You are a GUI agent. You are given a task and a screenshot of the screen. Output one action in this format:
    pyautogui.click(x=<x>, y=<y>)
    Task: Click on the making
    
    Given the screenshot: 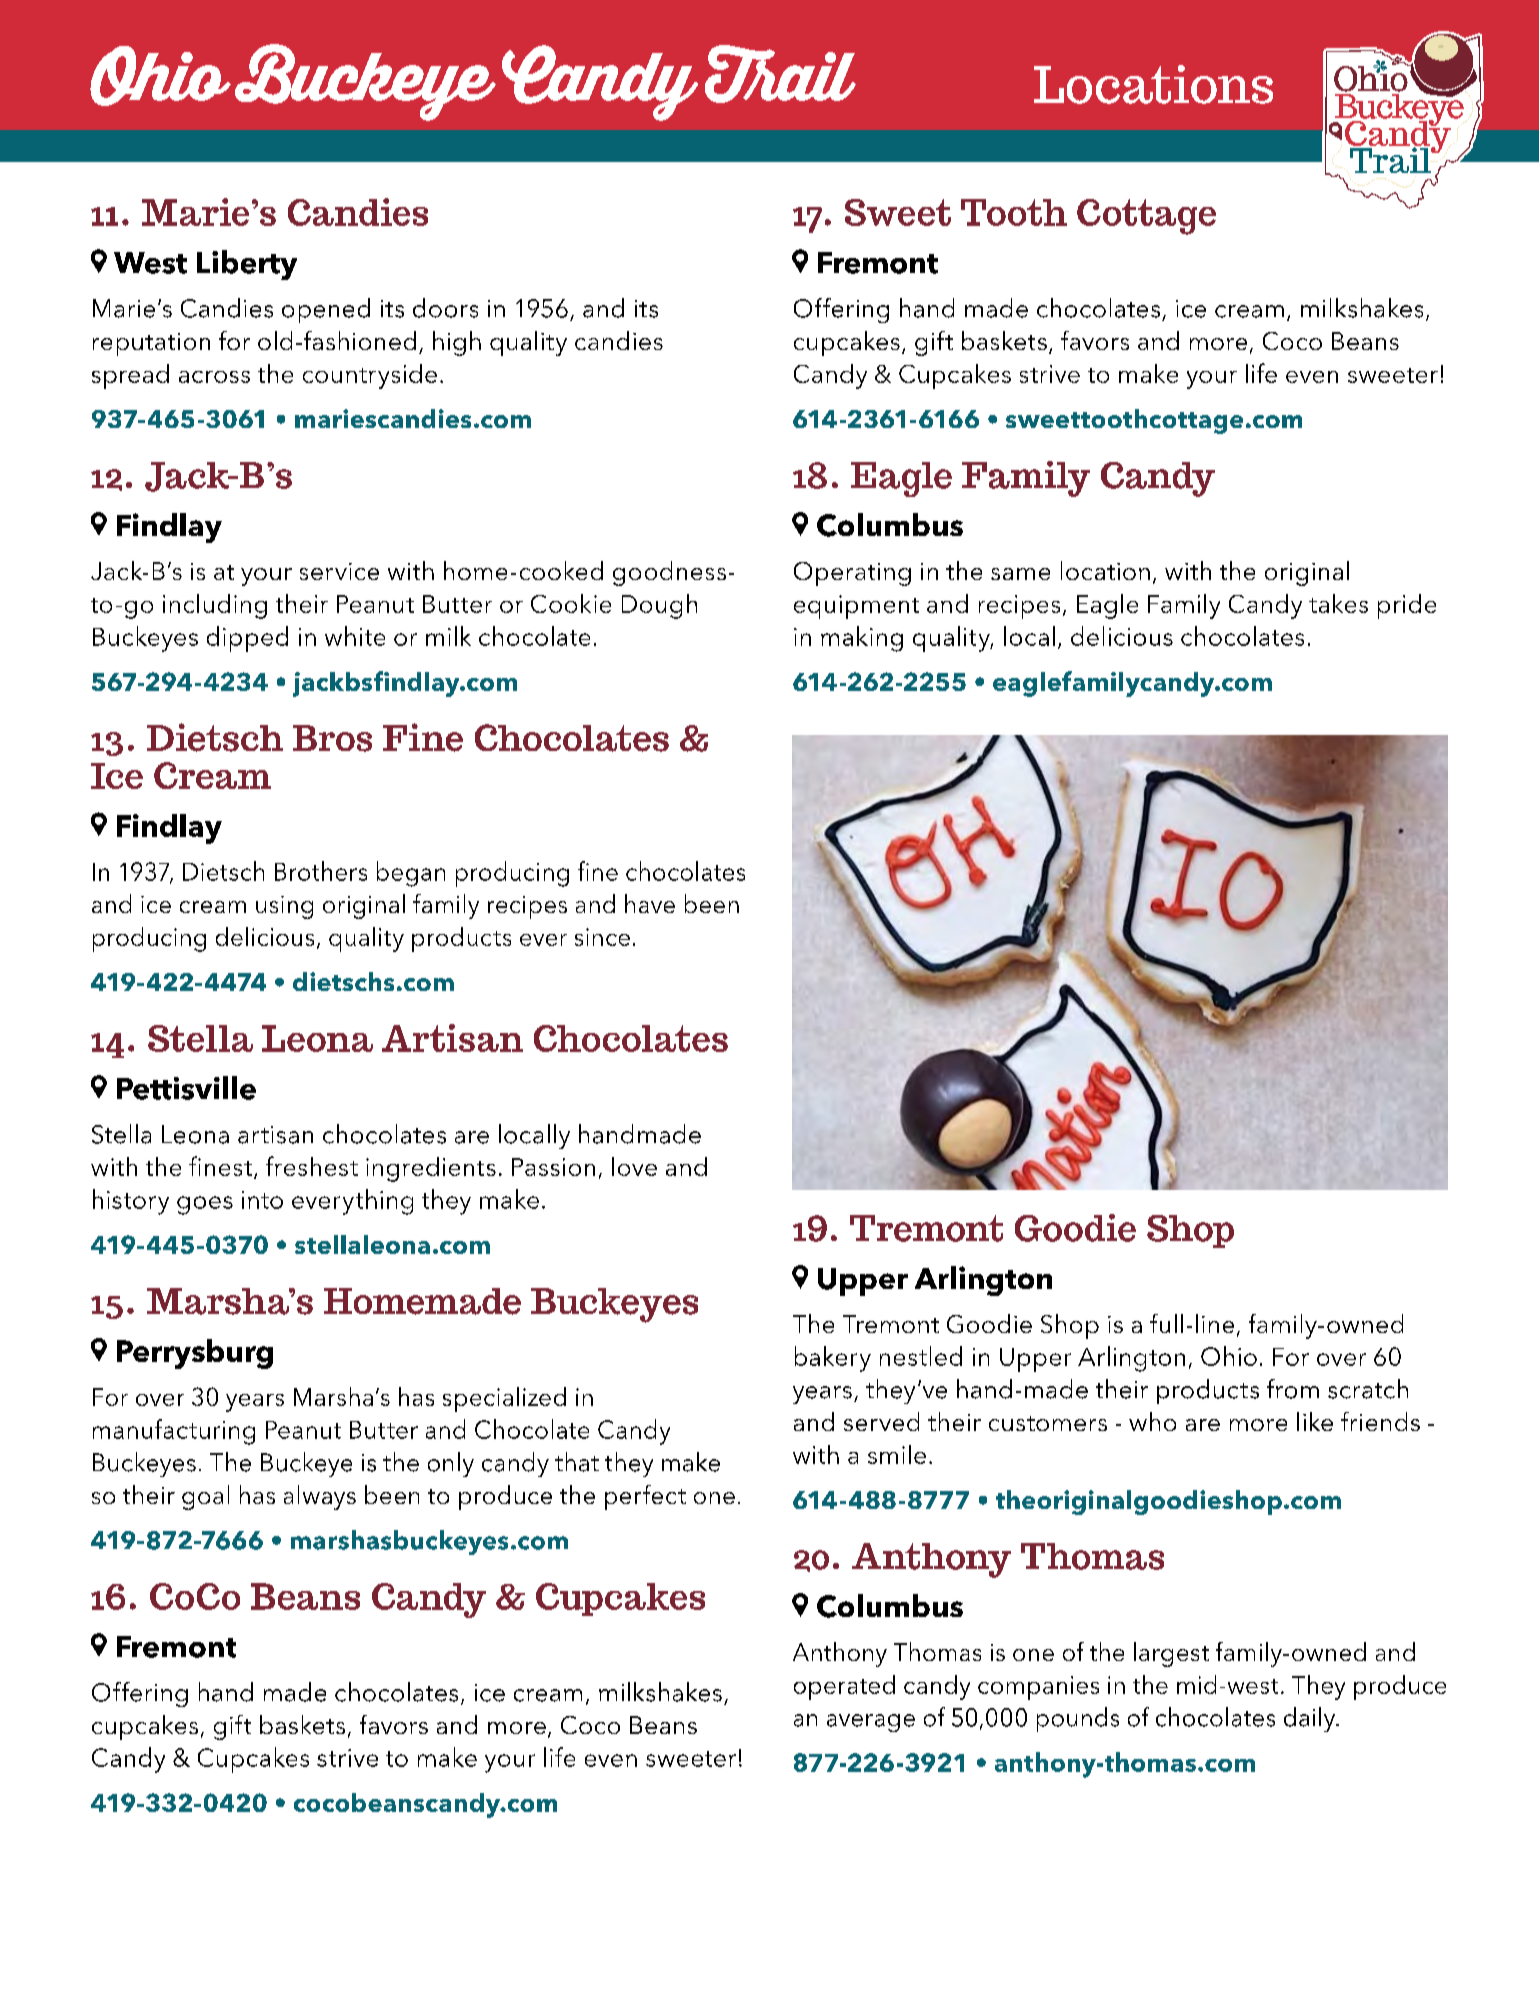 What is the action you would take?
    pyautogui.click(x=862, y=639)
